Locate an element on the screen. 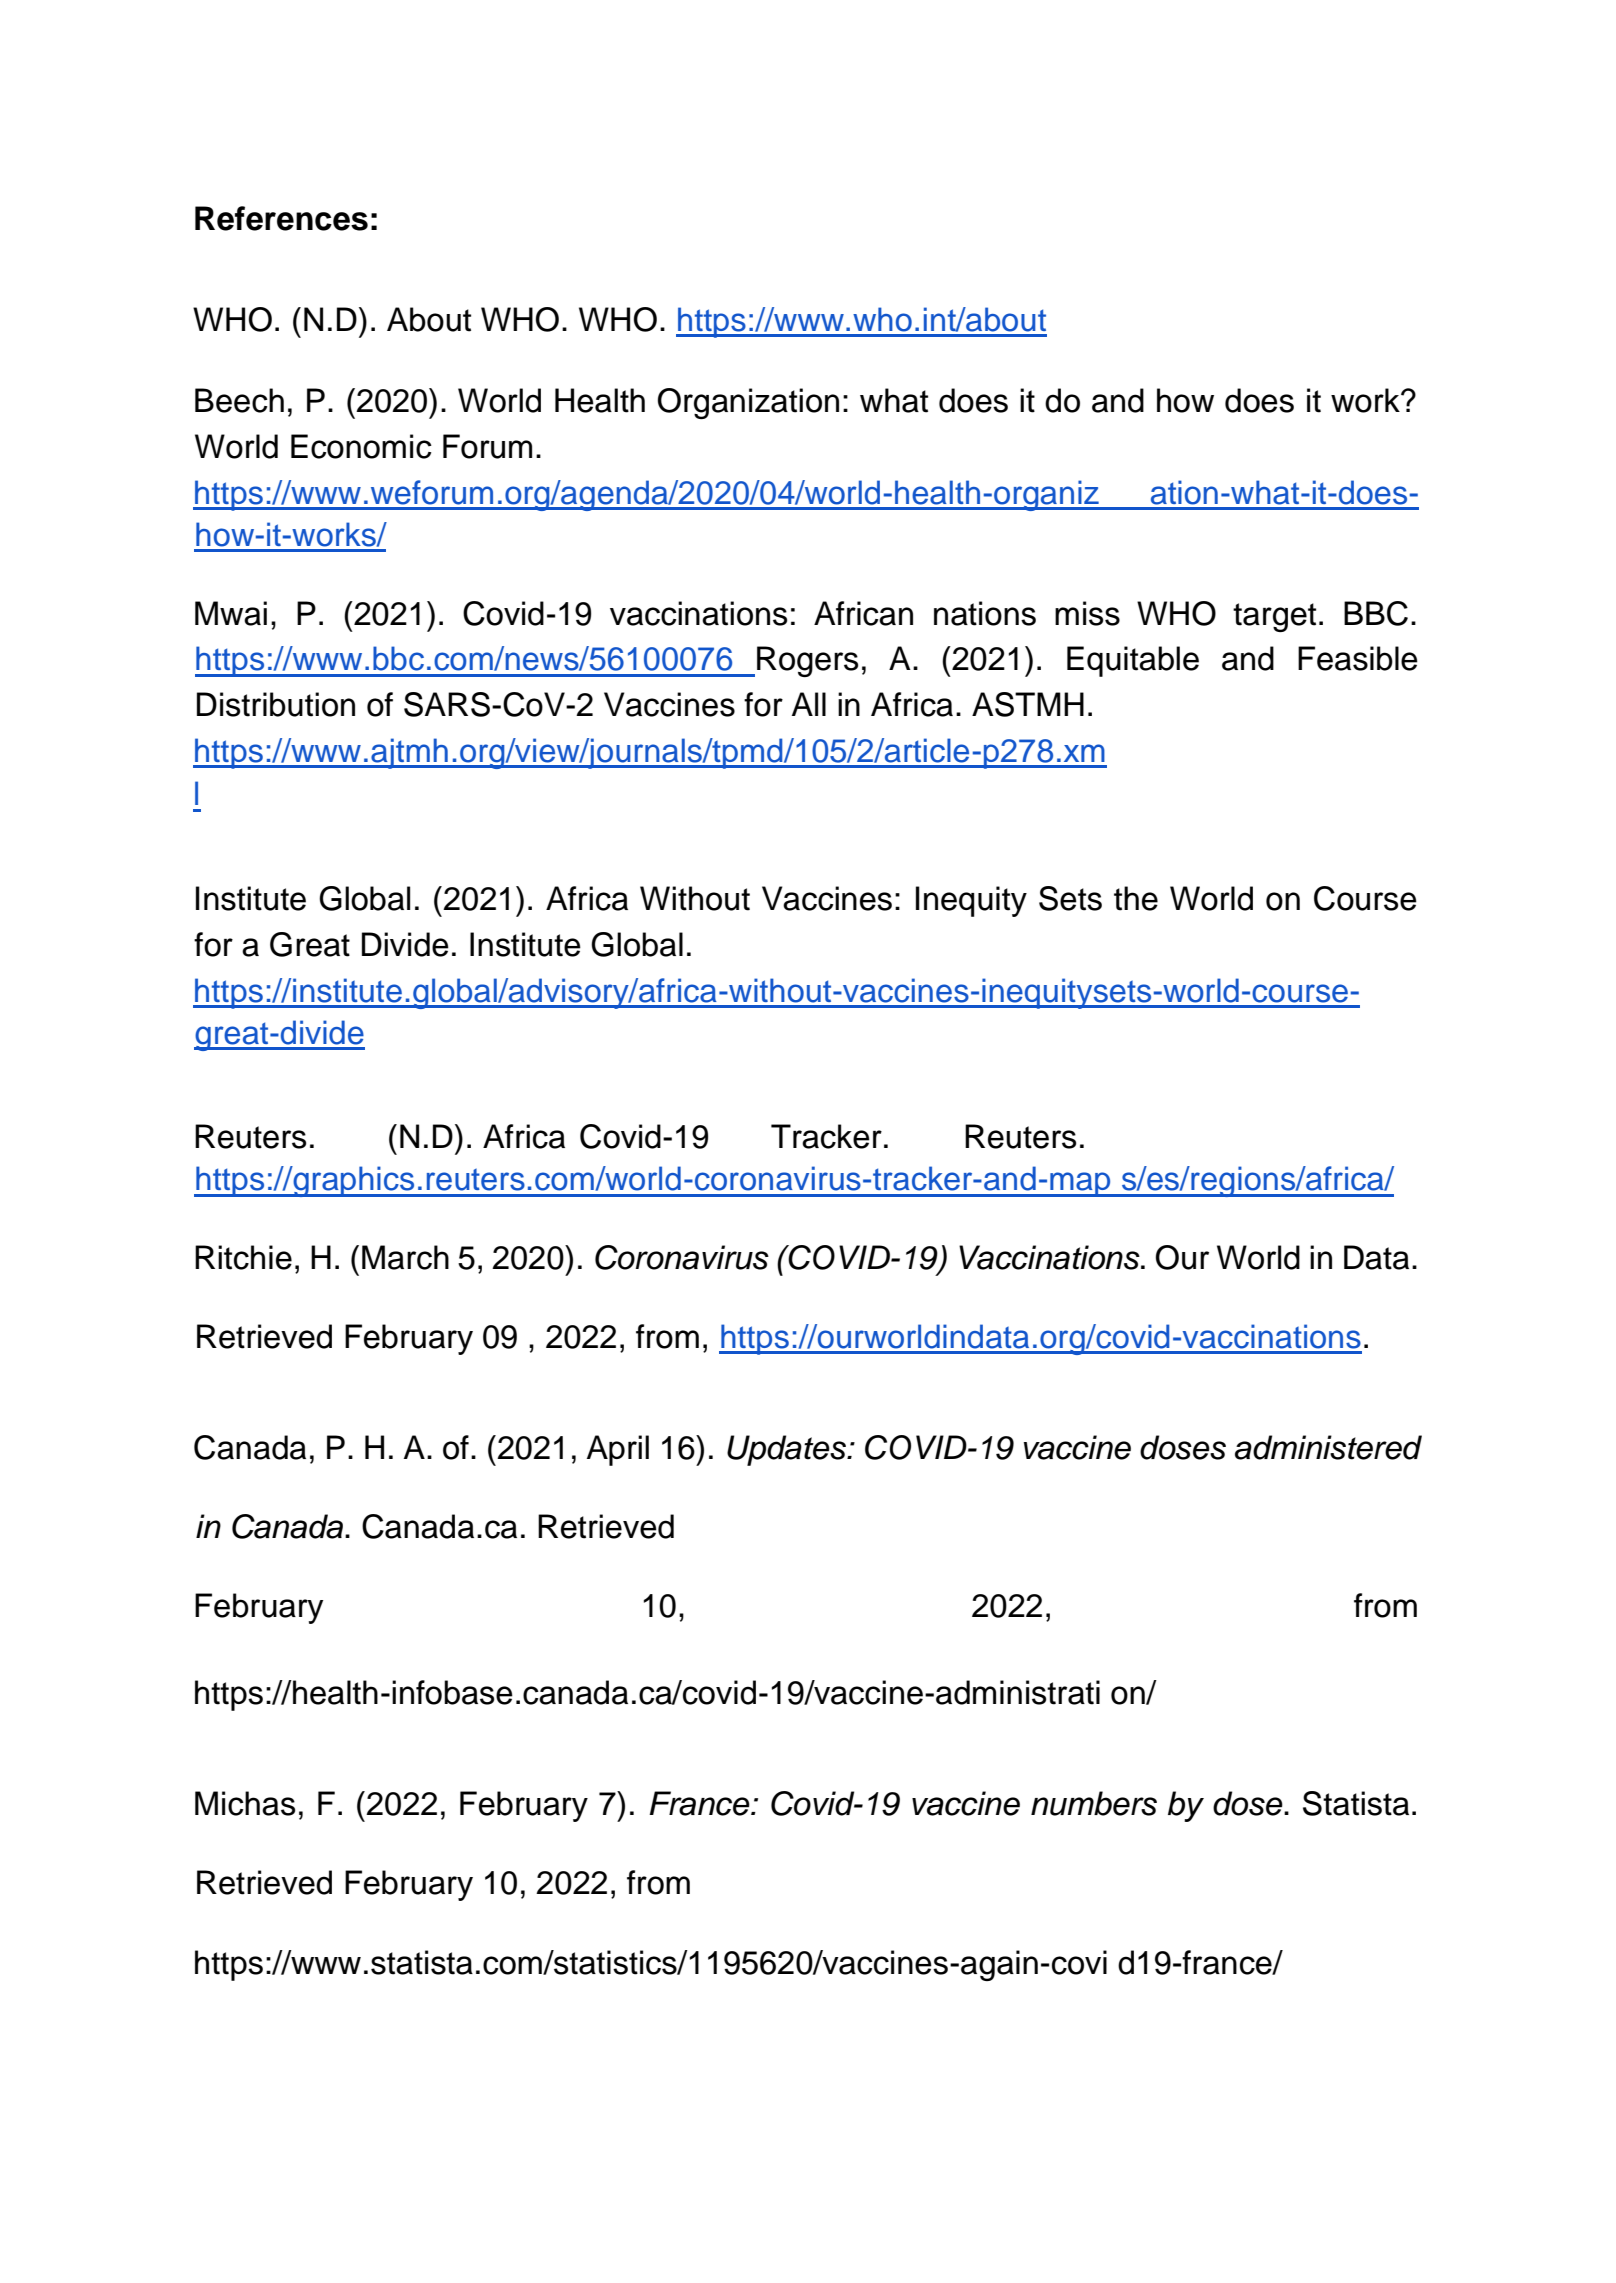 The image size is (1616, 2283). administered is located at coordinates (1328, 1447).
